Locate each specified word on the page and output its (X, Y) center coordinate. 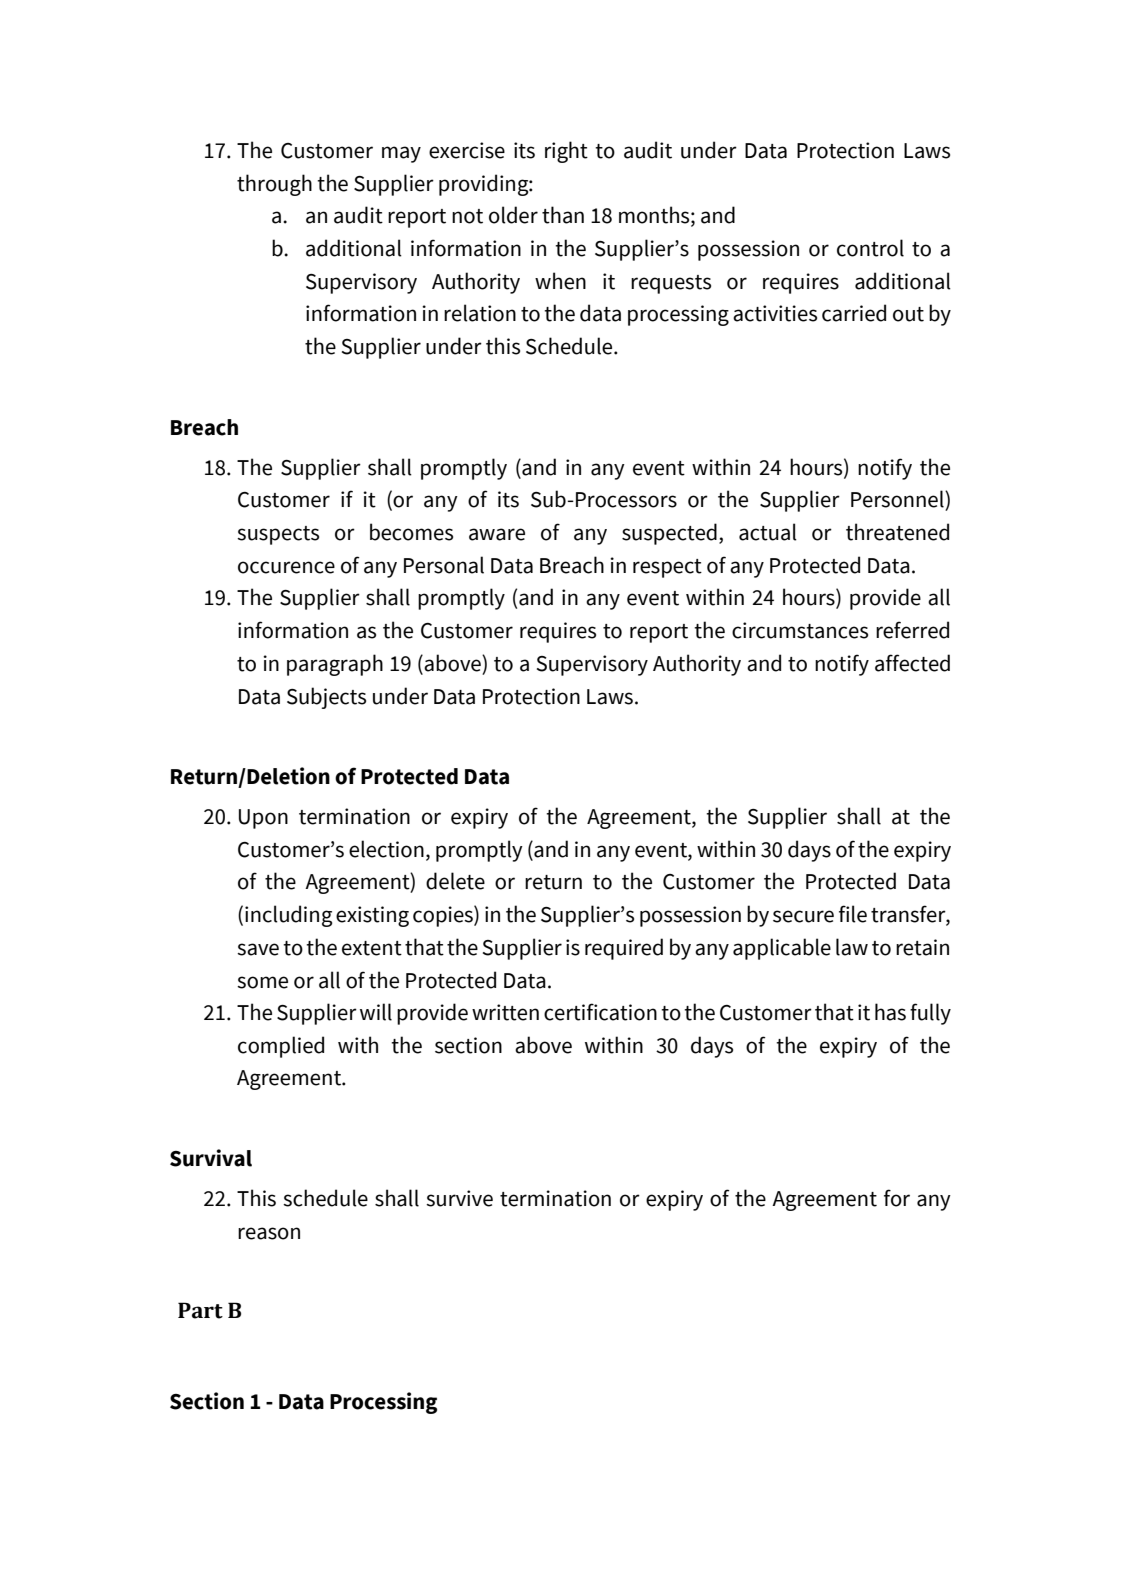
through (274, 185)
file (853, 914)
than (563, 215)
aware (497, 534)
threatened (897, 532)
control (870, 248)
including (289, 916)
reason (269, 1233)
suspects (278, 535)
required (624, 949)
